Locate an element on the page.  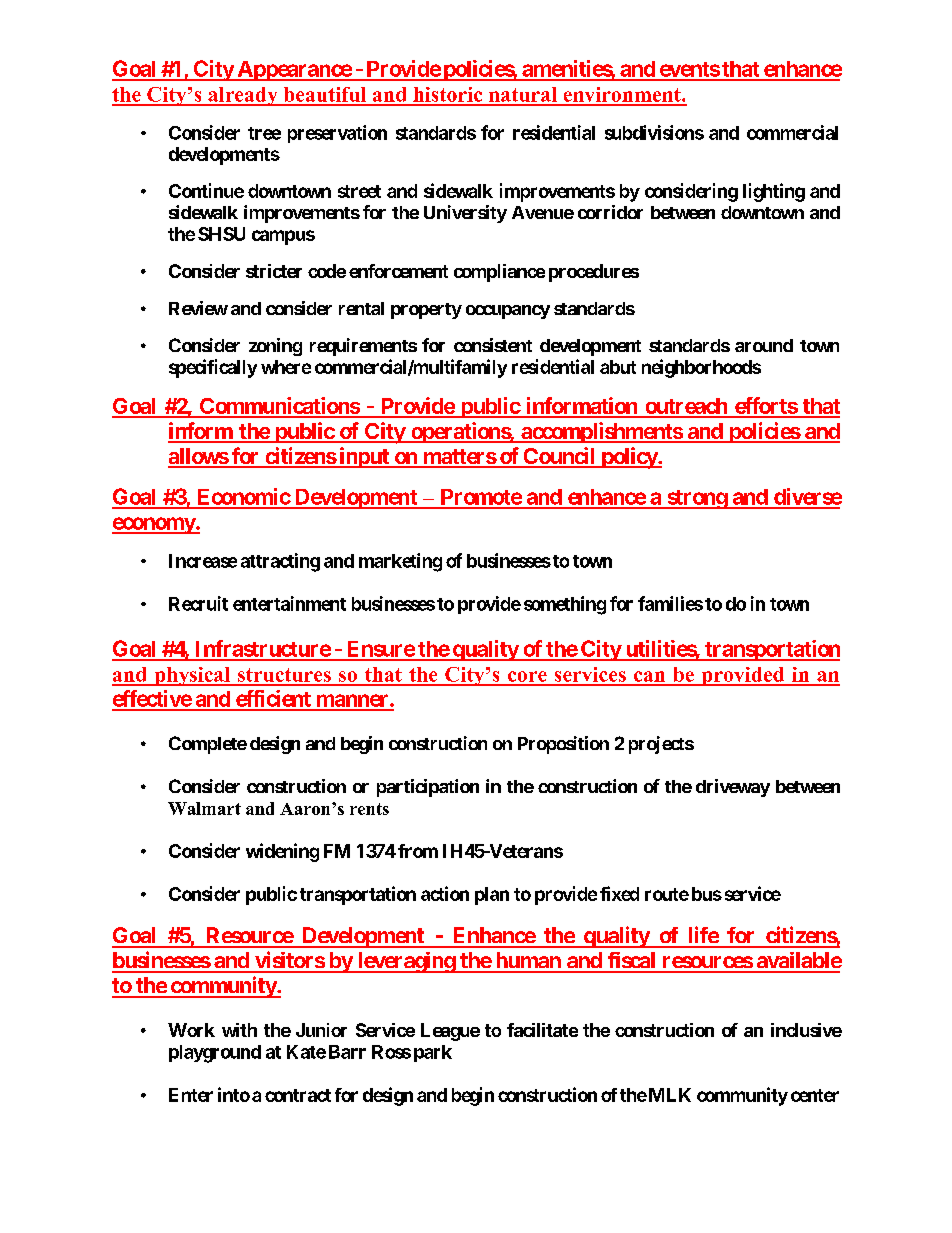
University is located at coordinates (465, 214).
